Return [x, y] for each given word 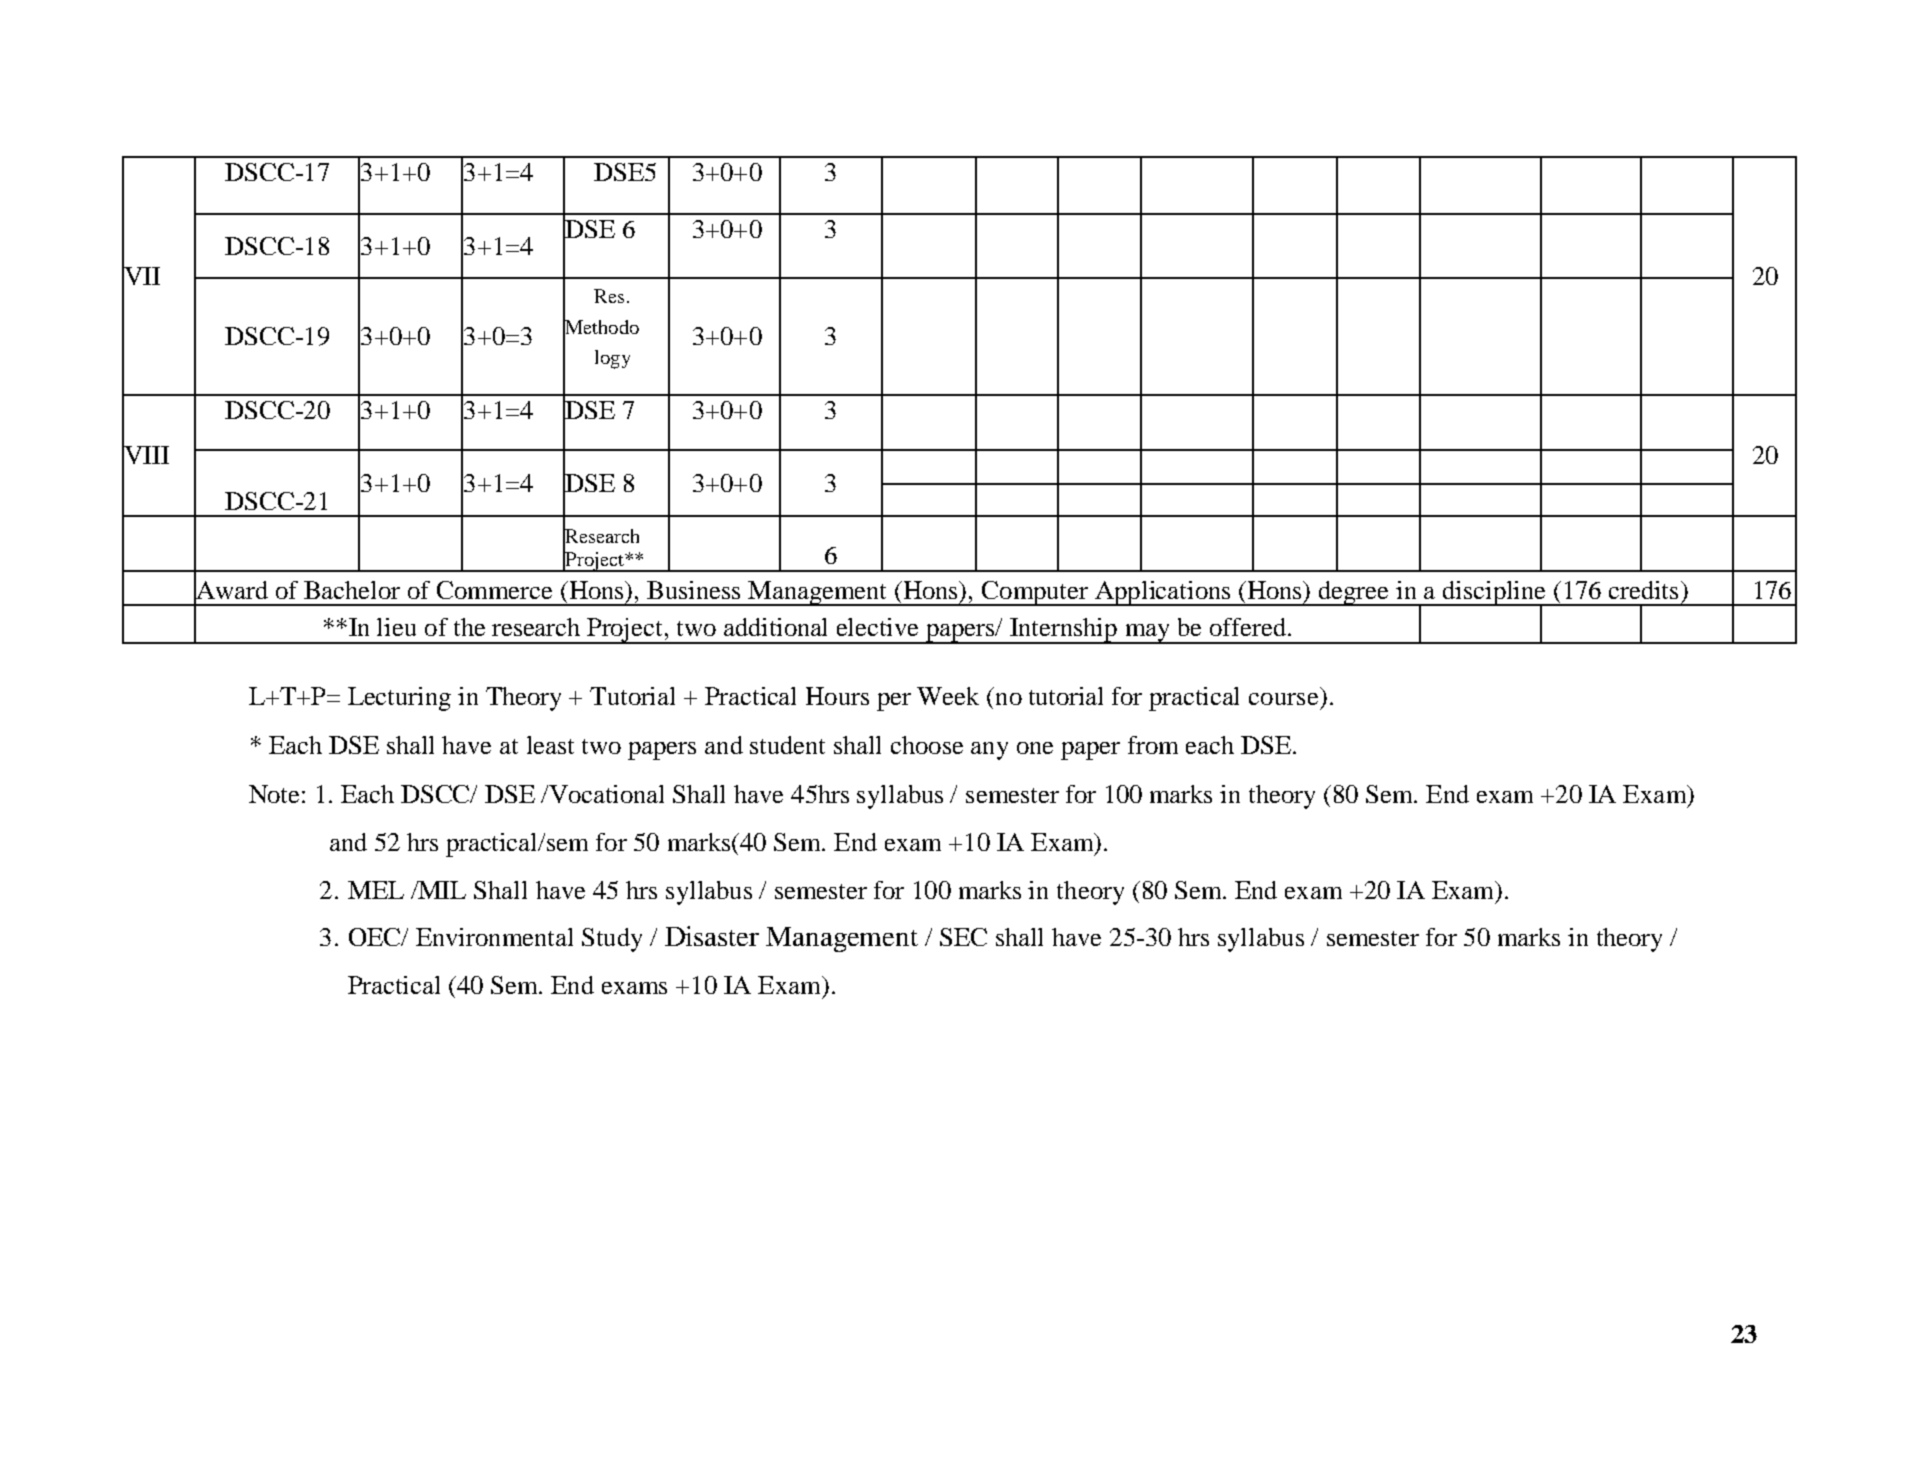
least [550, 745]
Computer [1035, 593]
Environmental [494, 937]
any [989, 751]
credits [1643, 590]
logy [612, 359]
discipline [1494, 594]
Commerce [494, 590]
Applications [1163, 593]
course [1283, 699]
